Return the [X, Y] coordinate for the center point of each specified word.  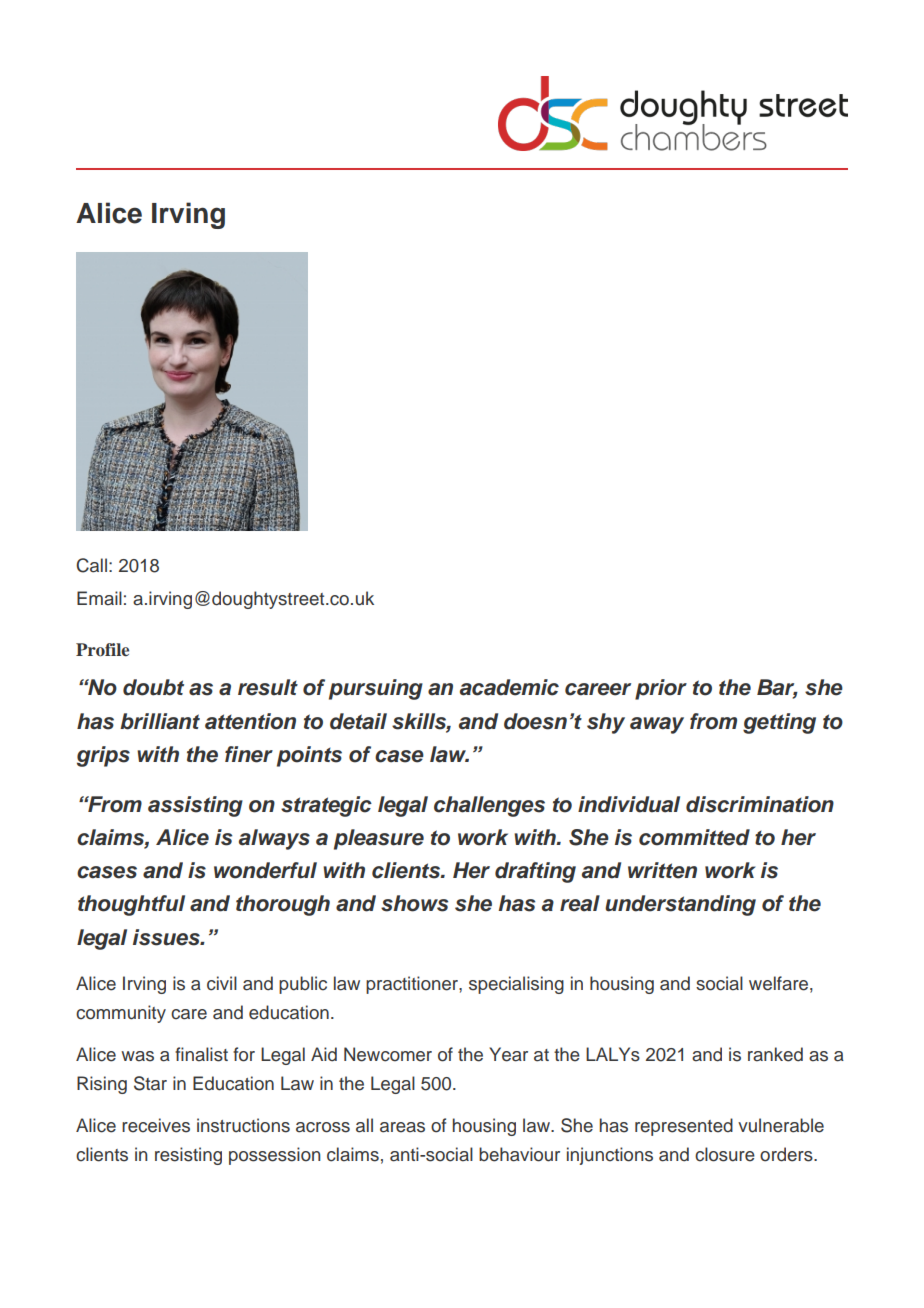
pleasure [379, 839]
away [657, 725]
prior [661, 689]
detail [358, 721]
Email [99, 598]
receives [156, 1125]
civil [222, 983]
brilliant [160, 721]
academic [509, 687]
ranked [775, 1054]
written [662, 870]
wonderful [265, 870]
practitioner [413, 985]
